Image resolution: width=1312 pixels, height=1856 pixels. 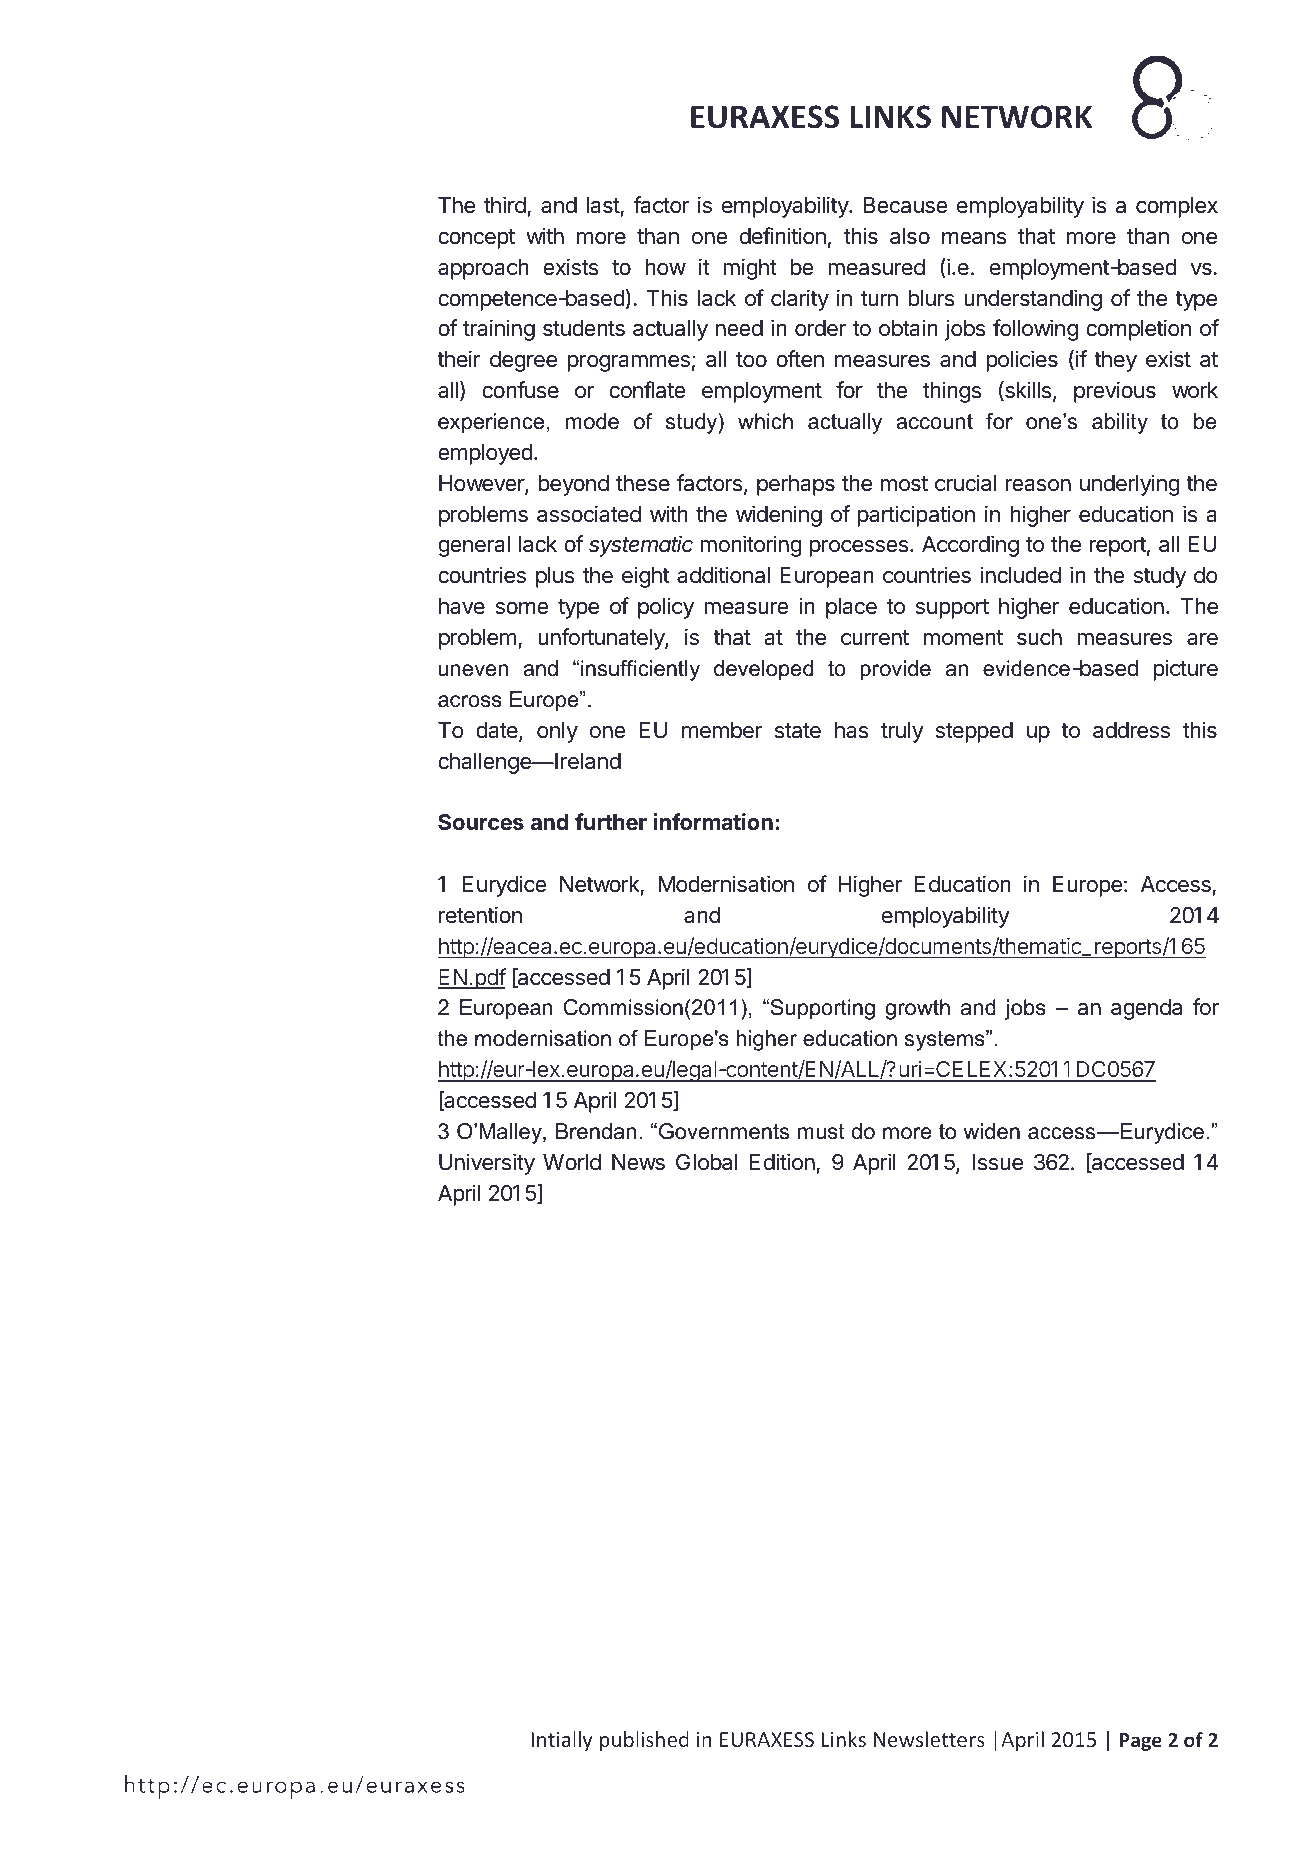 What do you see at coordinates (997, 1162) in the screenshot?
I see `Issue` at bounding box center [997, 1162].
